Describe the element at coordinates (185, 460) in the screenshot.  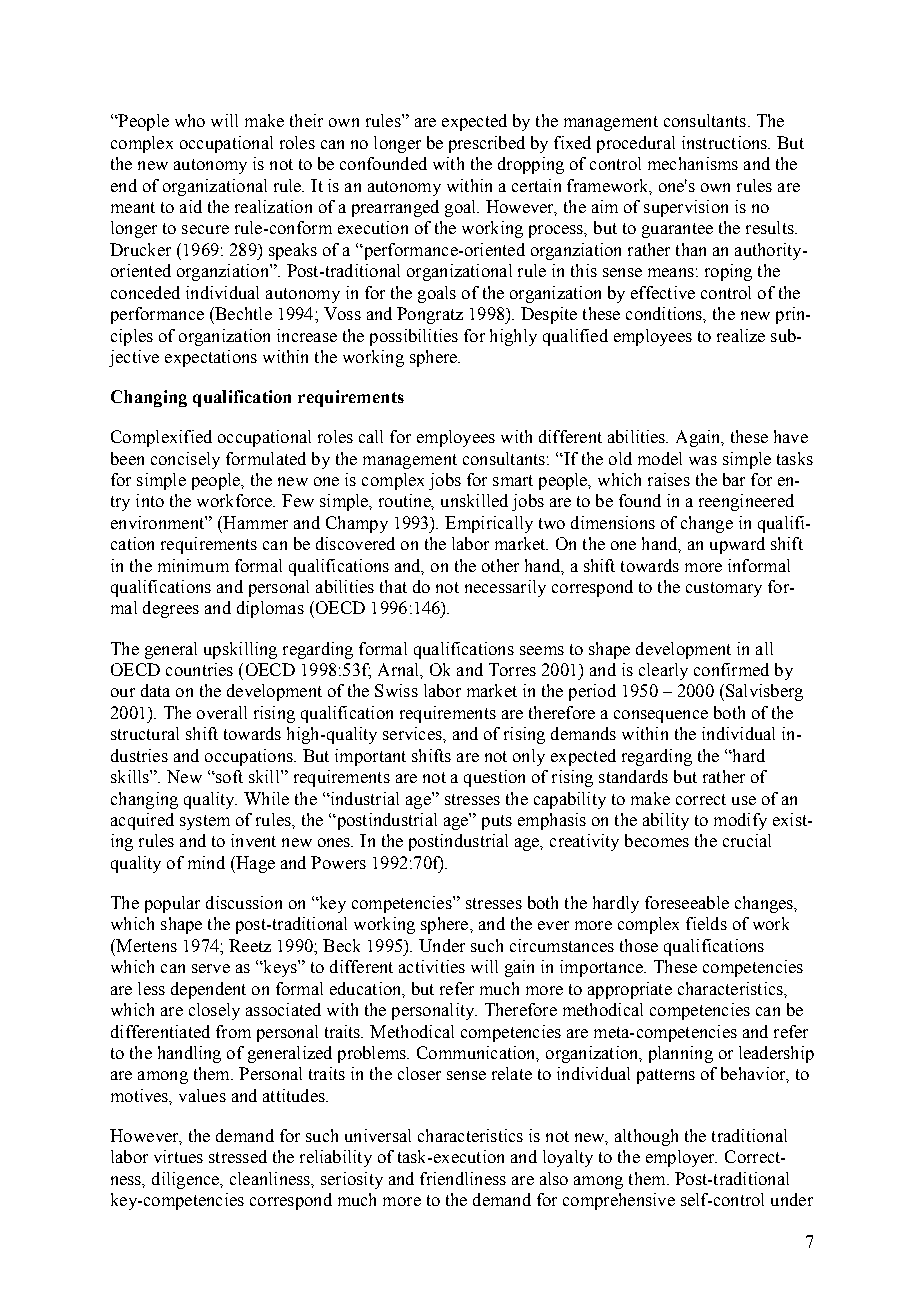
I see `concisely` at that location.
